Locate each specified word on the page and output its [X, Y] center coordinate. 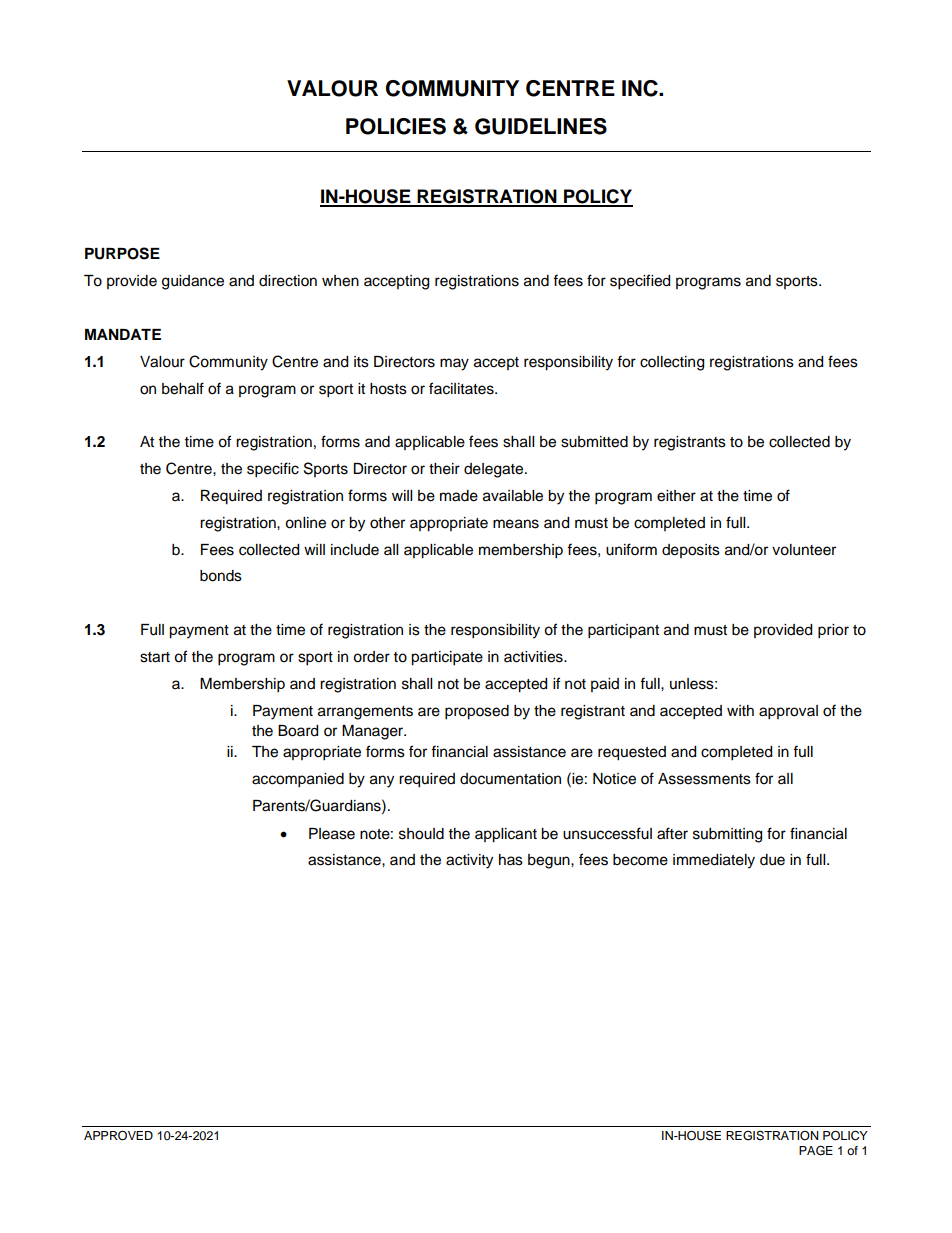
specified [640, 282]
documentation [510, 779]
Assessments [704, 779]
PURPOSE [122, 253]
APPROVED [118, 1136]
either [676, 496]
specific [273, 470]
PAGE [816, 1150]
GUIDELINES [541, 126]
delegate [495, 470]
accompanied [298, 780]
